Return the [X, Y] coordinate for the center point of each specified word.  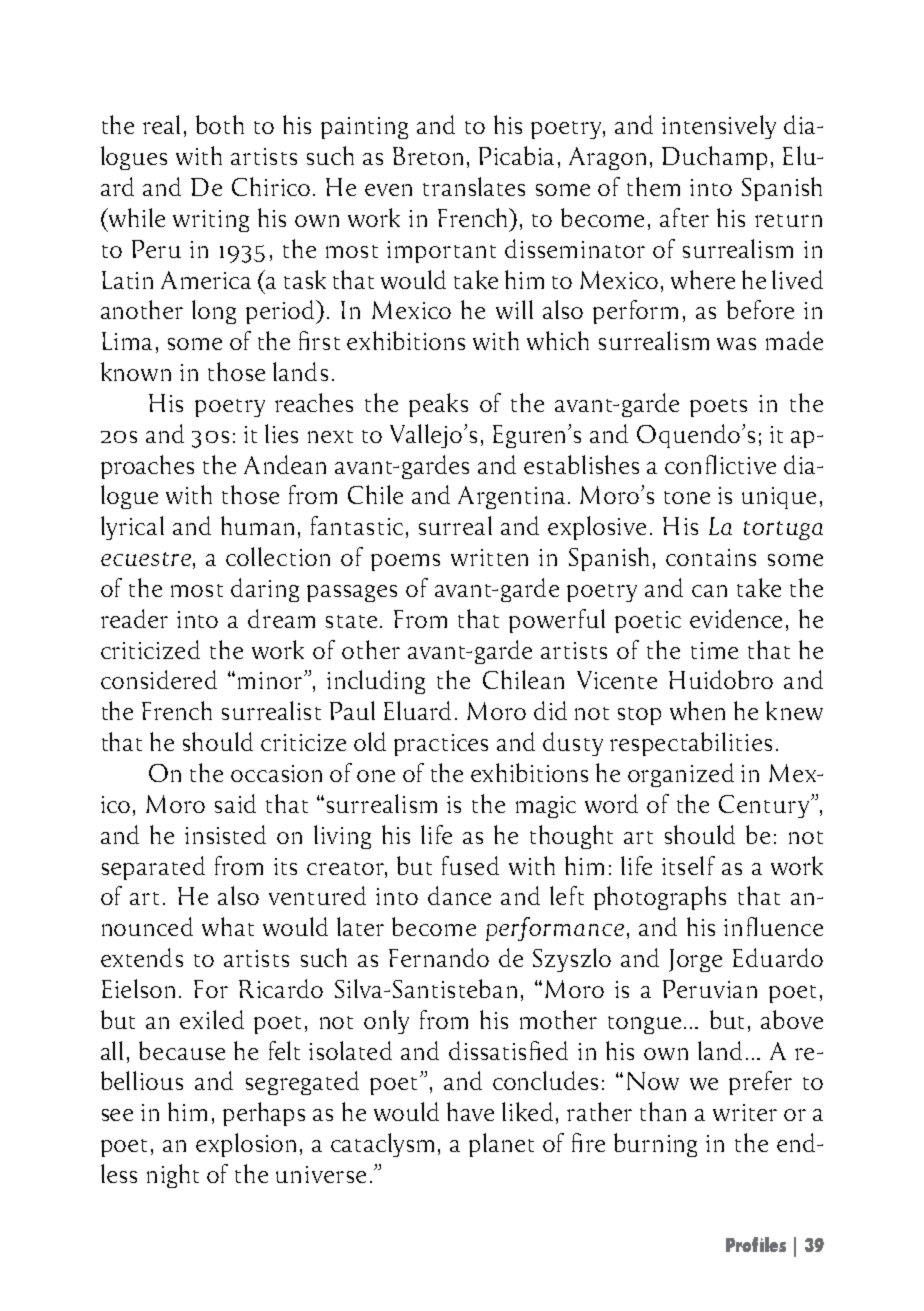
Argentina [511, 497]
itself [688, 865]
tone [687, 497]
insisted [225, 834]
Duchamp [714, 158]
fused [470, 865]
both [220, 124]
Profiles [756, 1244]
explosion [246, 1145]
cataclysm [382, 1145]
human [257, 525]
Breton [428, 156]
